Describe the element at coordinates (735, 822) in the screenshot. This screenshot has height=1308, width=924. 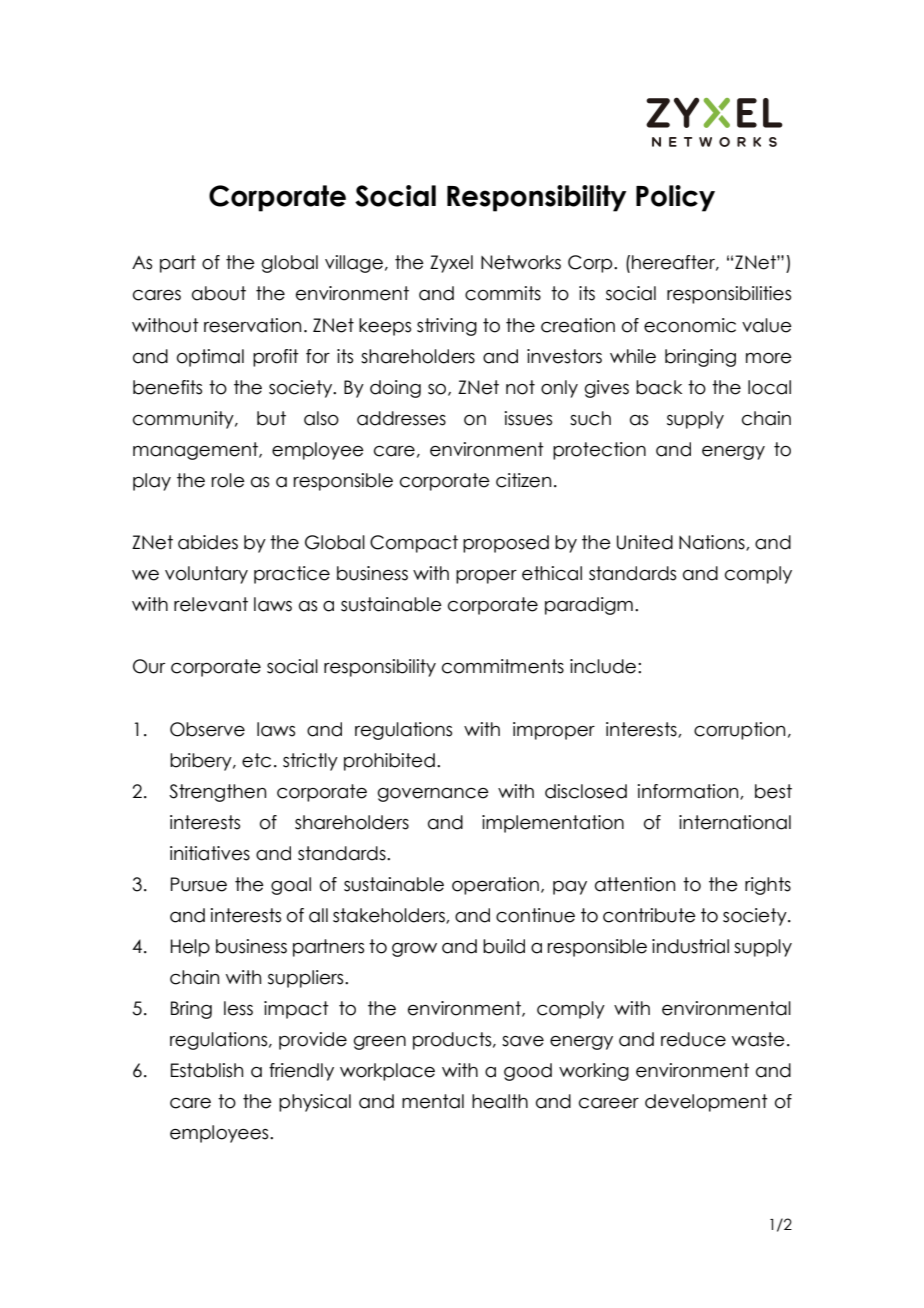
I see `international` at that location.
